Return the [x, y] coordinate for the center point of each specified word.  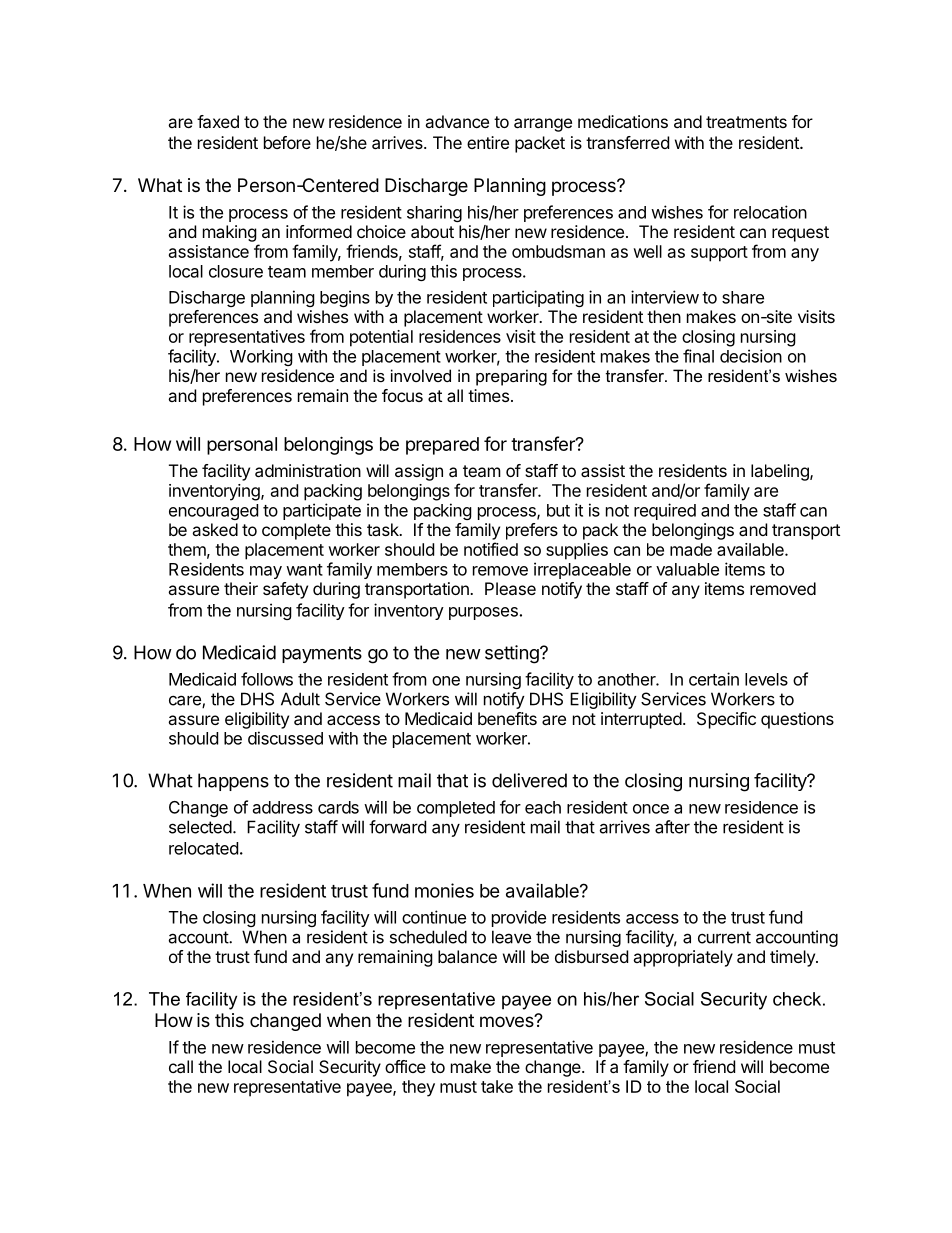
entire [488, 142]
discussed [285, 738]
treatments [746, 122]
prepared [442, 446]
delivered [529, 780]
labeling [781, 472]
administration [308, 470]
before [287, 142]
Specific [726, 720]
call [181, 1066]
